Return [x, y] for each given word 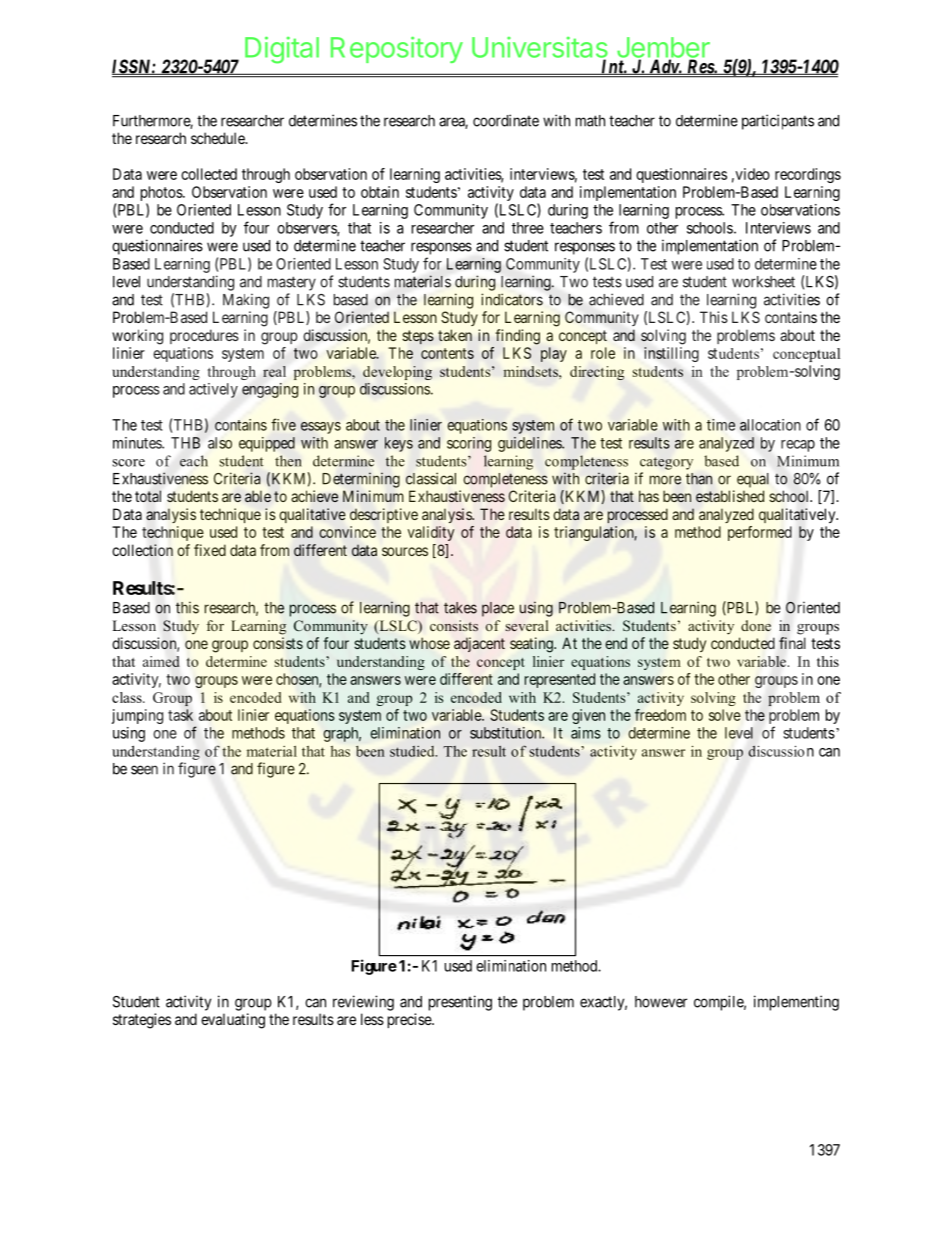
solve [725, 715]
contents [447, 353]
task [180, 715]
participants [778, 122]
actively [213, 390]
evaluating [233, 1021]
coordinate [506, 120]
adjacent [479, 644]
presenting [460, 1003]
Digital [282, 50]
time [721, 425]
